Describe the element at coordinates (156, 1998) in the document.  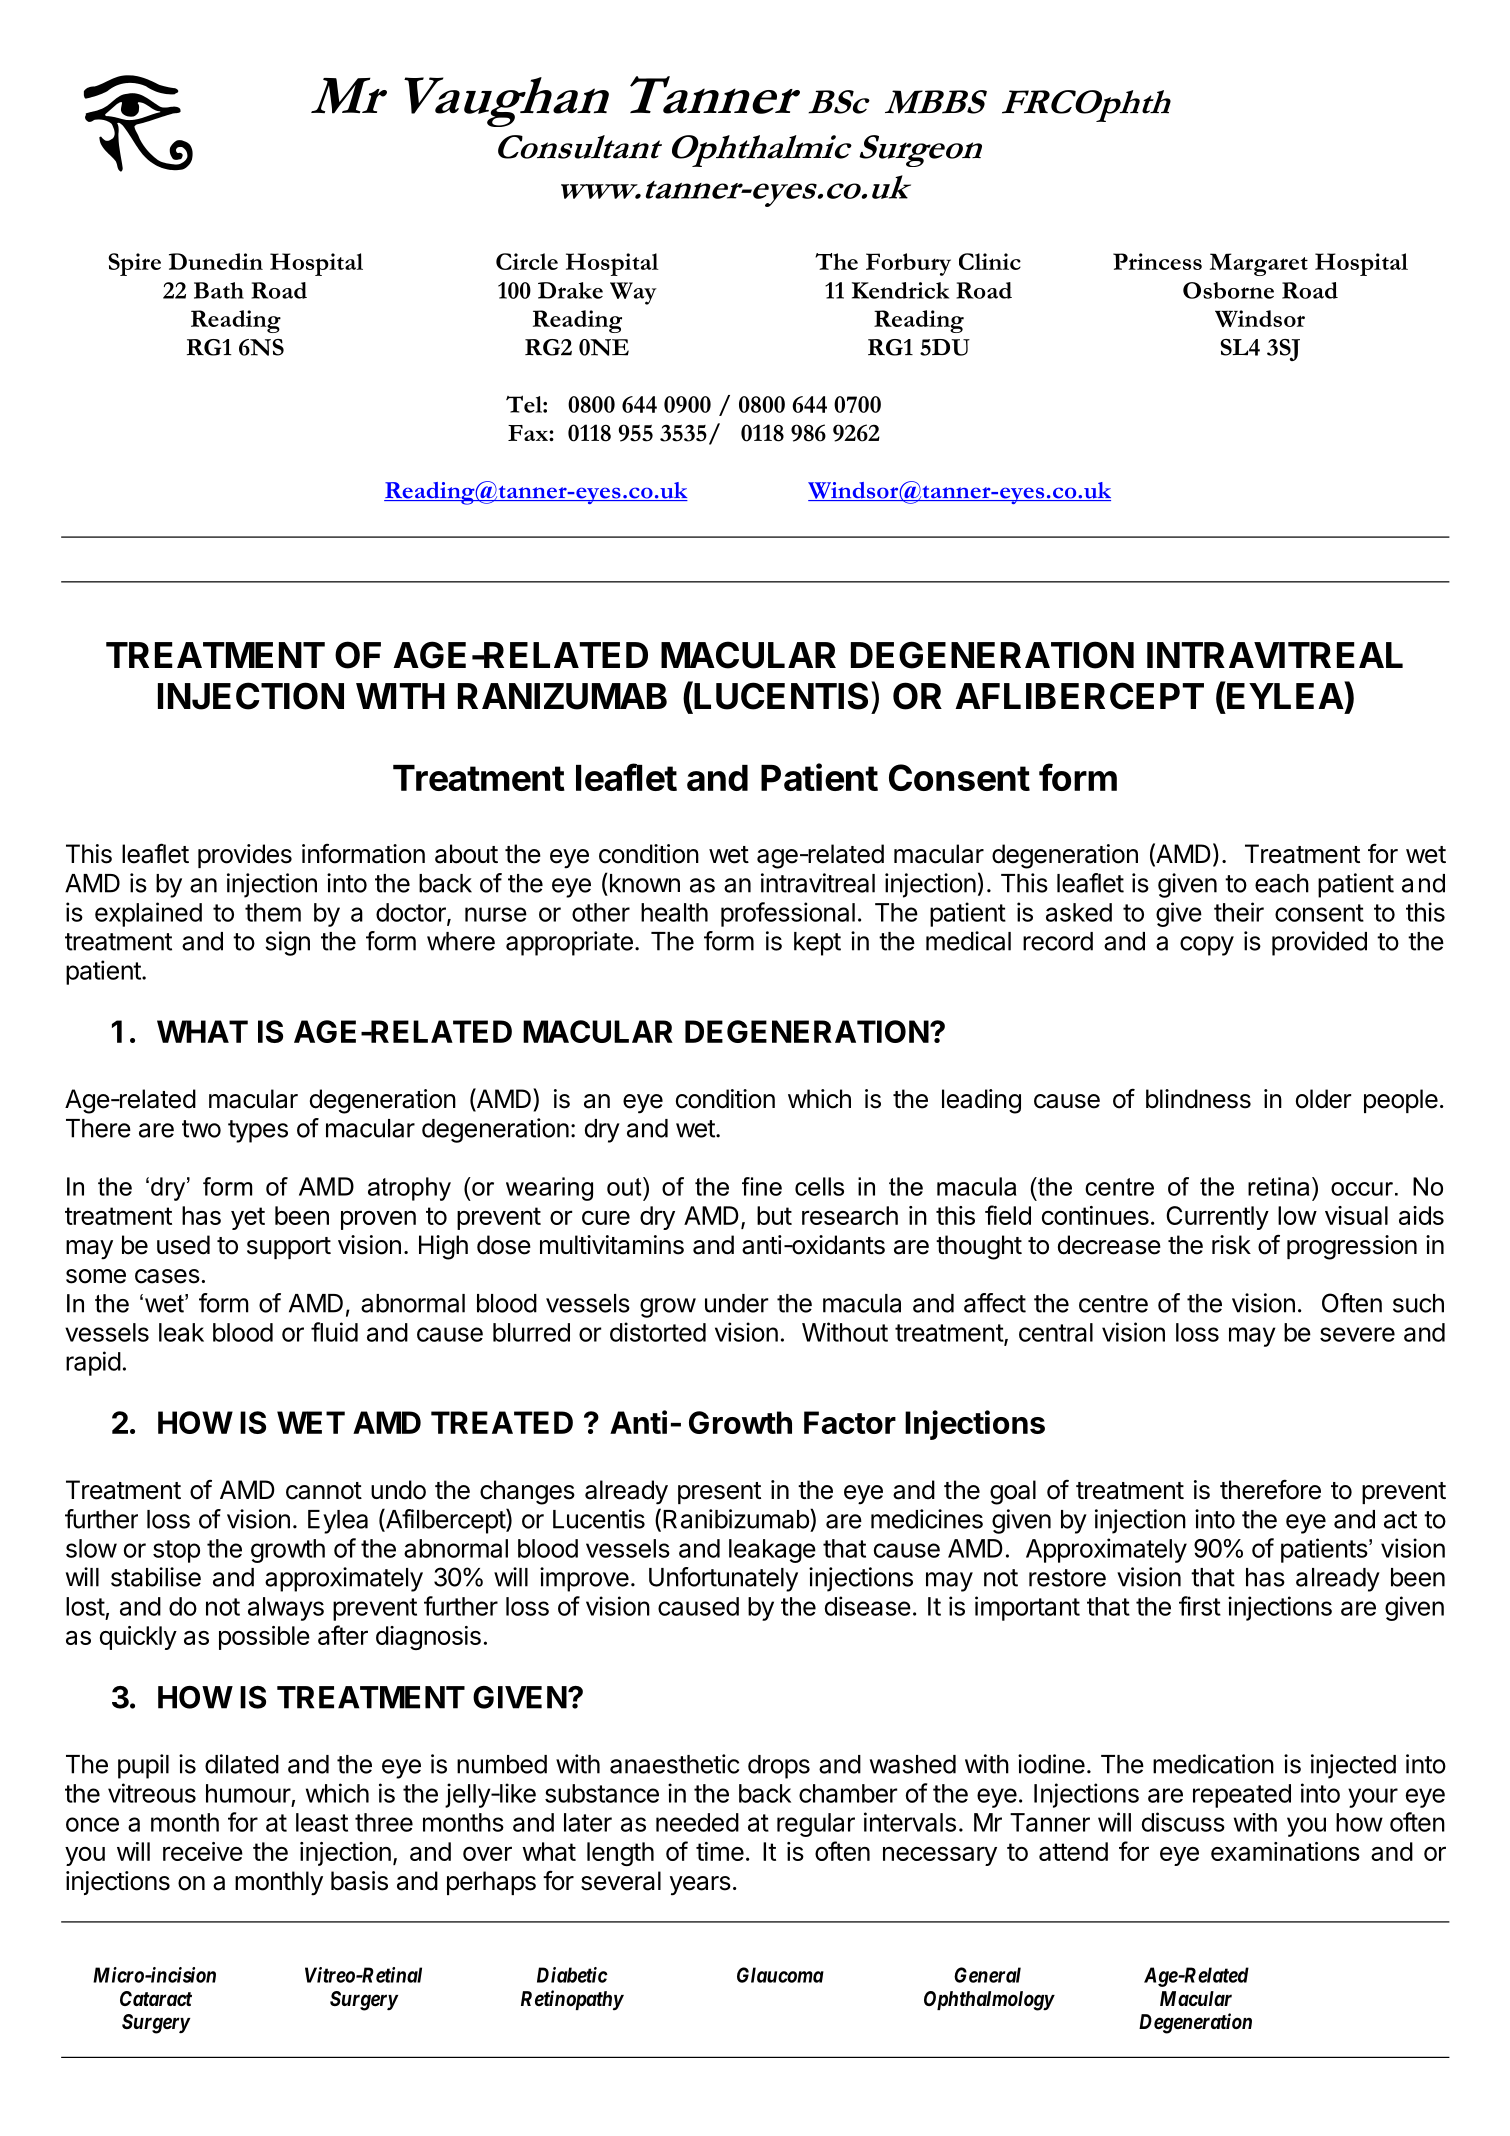
I see `Cataract` at that location.
